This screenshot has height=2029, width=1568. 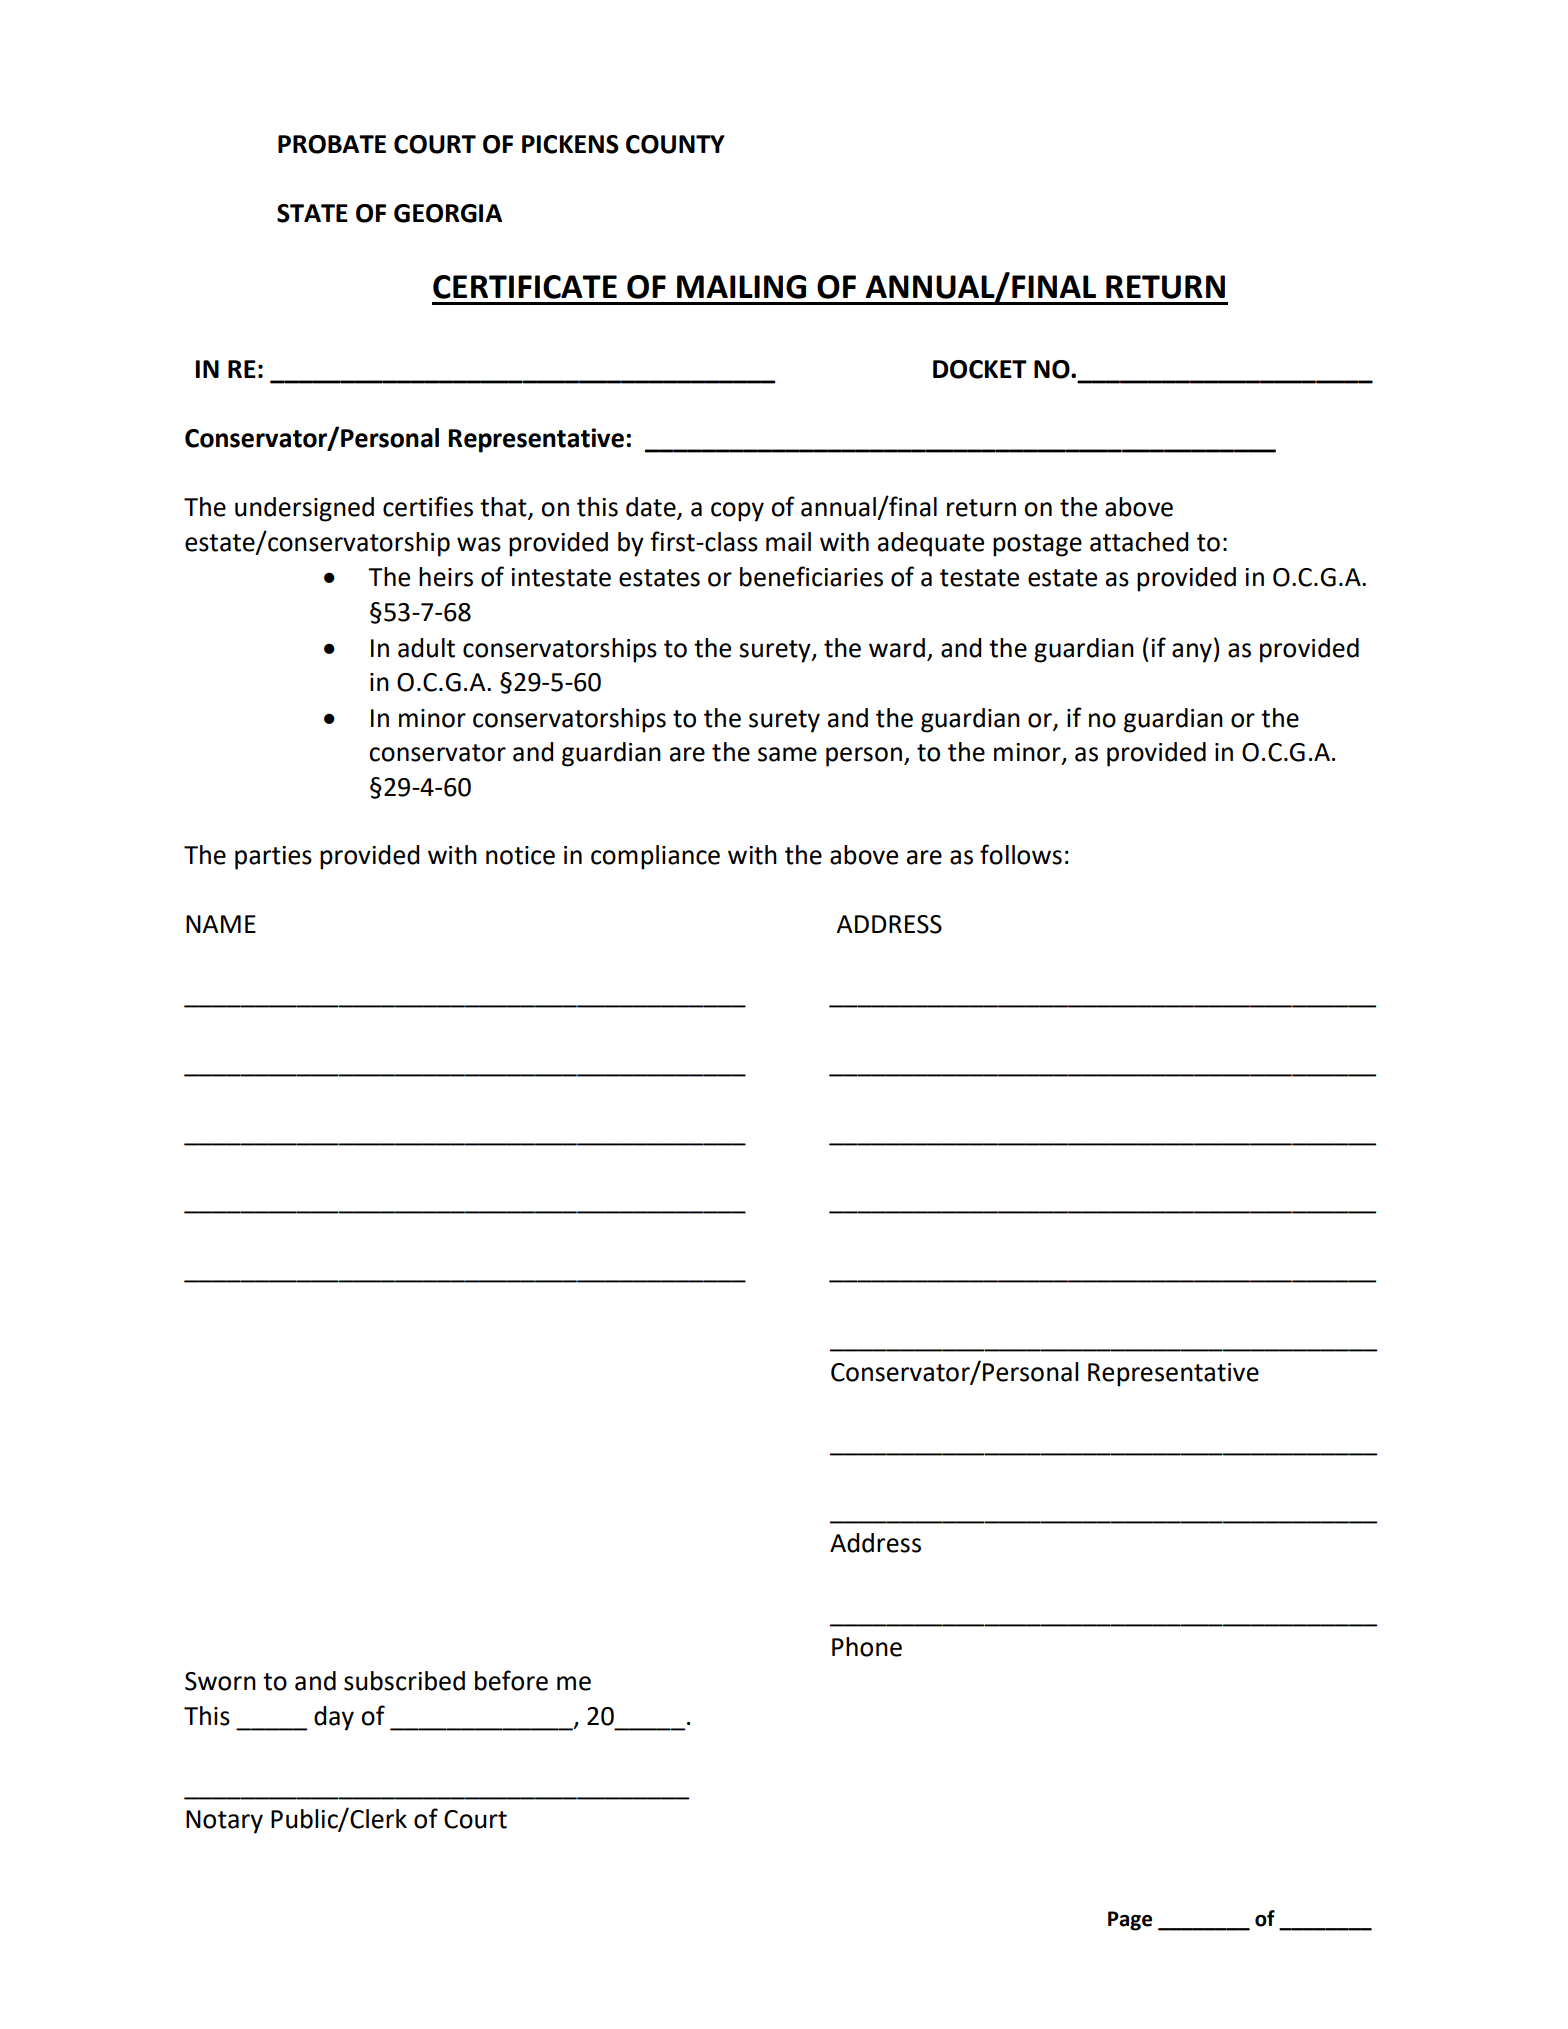 What do you see at coordinates (980, 369) in the screenshot?
I see `DOCKET` at bounding box center [980, 369].
